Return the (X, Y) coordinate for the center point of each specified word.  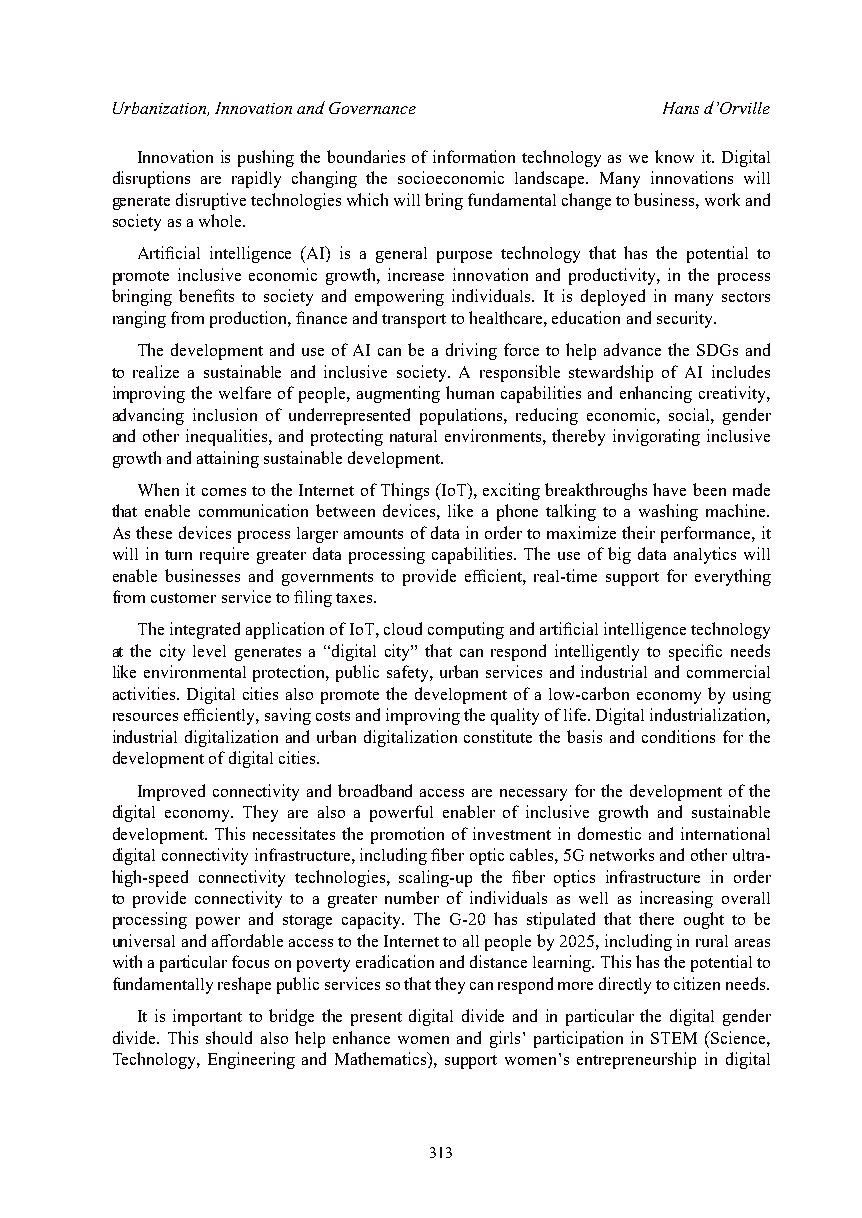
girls (505, 1039)
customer (183, 598)
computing (466, 630)
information (474, 156)
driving (471, 351)
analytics (705, 555)
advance (632, 349)
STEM (674, 1038)
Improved (171, 792)
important (207, 1017)
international (725, 833)
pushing (266, 158)
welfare (245, 392)
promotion (407, 835)
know (674, 156)
